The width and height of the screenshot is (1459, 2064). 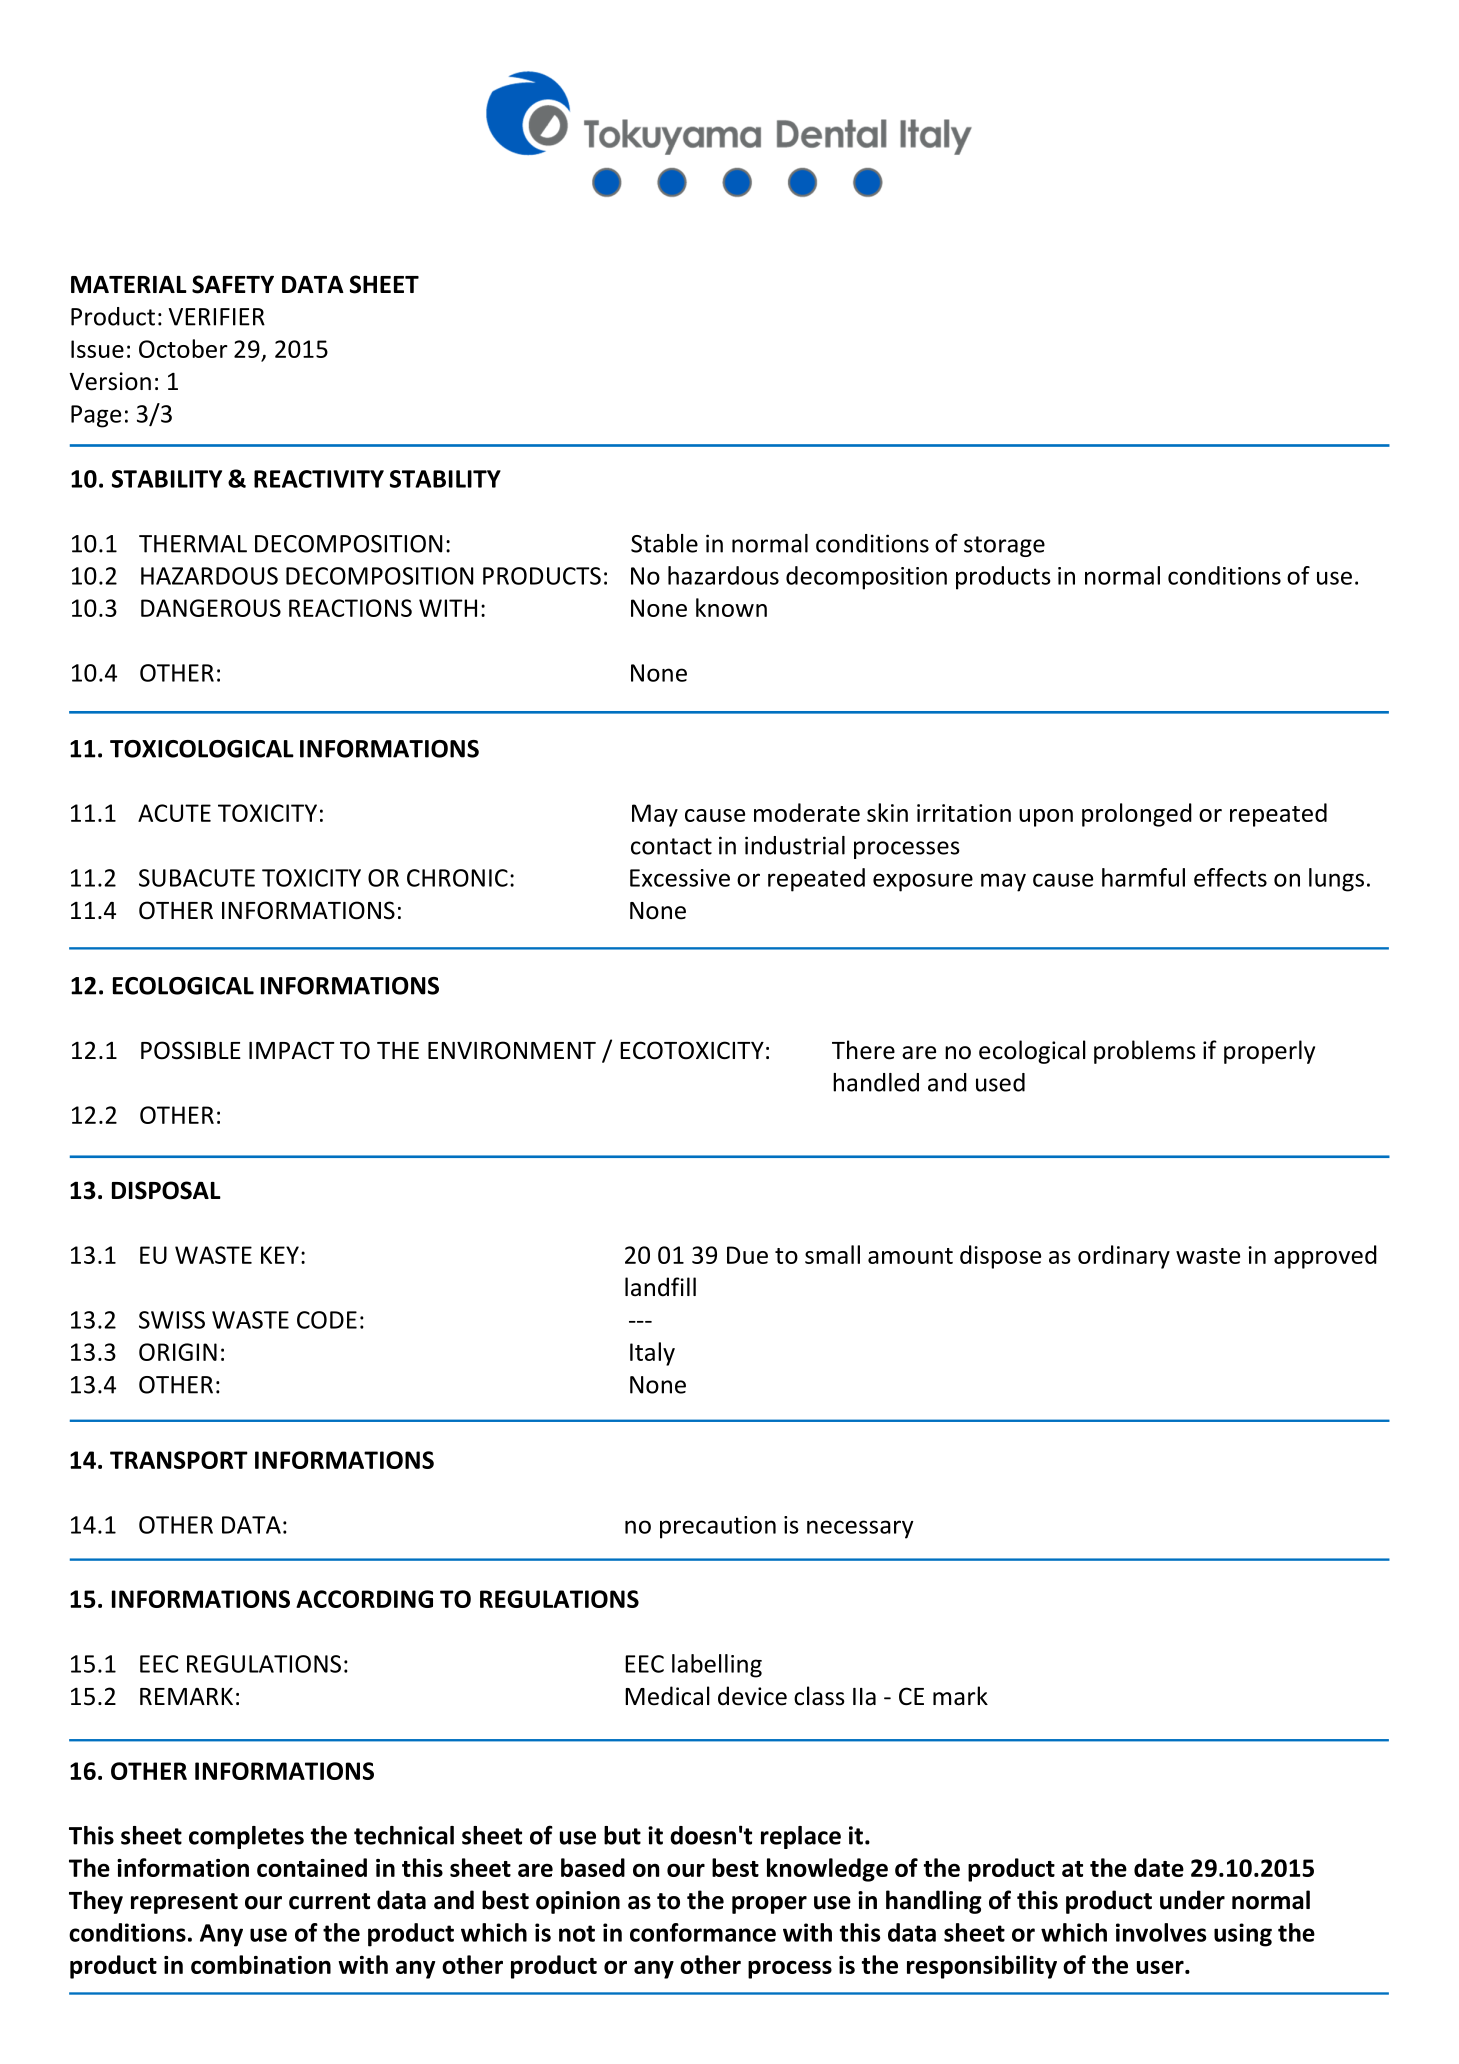 What do you see at coordinates (1145, 1052) in the screenshot?
I see `problems` at bounding box center [1145, 1052].
